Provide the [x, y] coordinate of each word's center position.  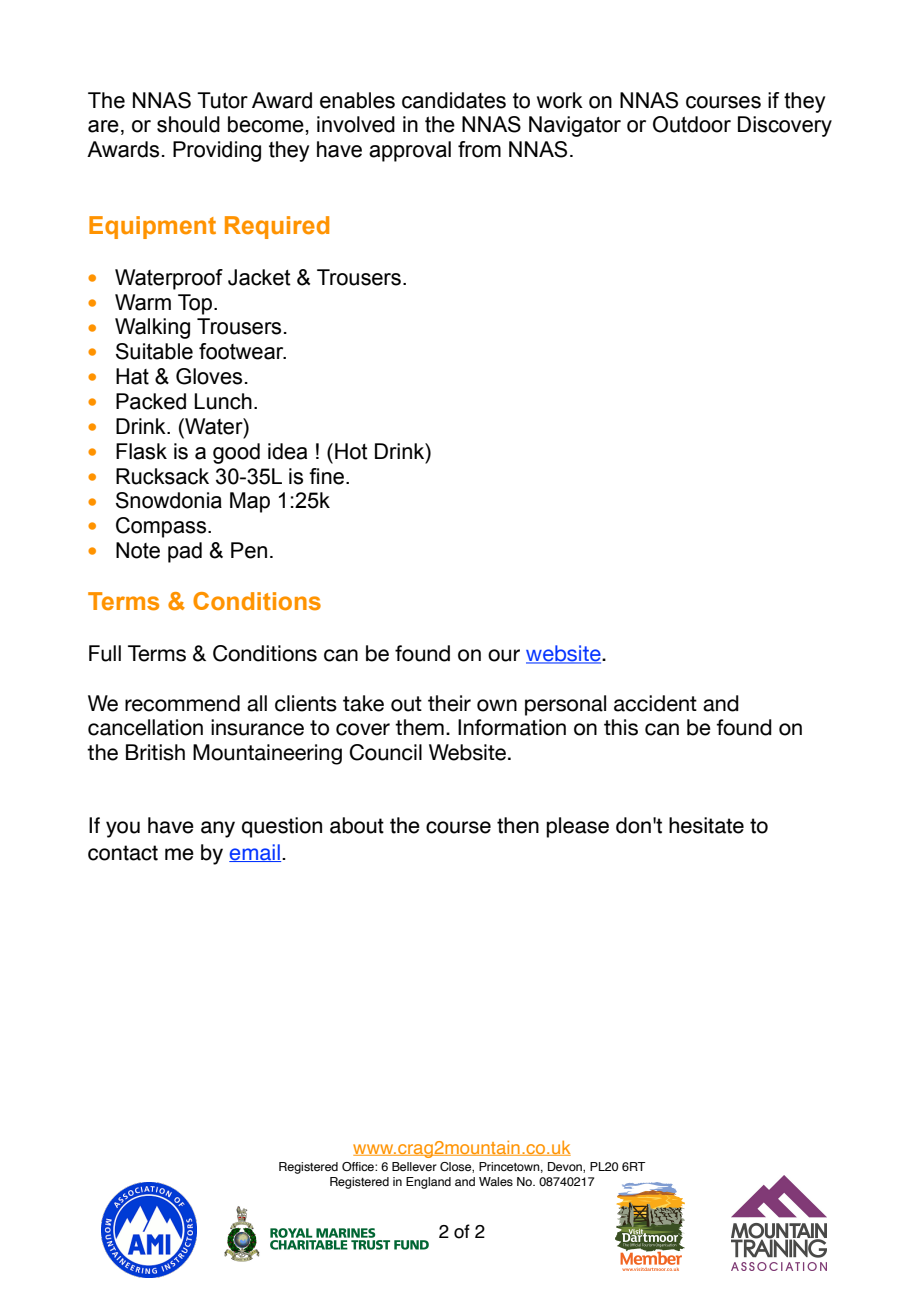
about [357, 825]
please [577, 827]
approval [410, 151]
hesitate [706, 825]
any [218, 829]
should [188, 124]
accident [655, 703]
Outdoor [692, 124]
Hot [351, 451]
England [428, 1183]
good [236, 453]
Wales [496, 1181]
